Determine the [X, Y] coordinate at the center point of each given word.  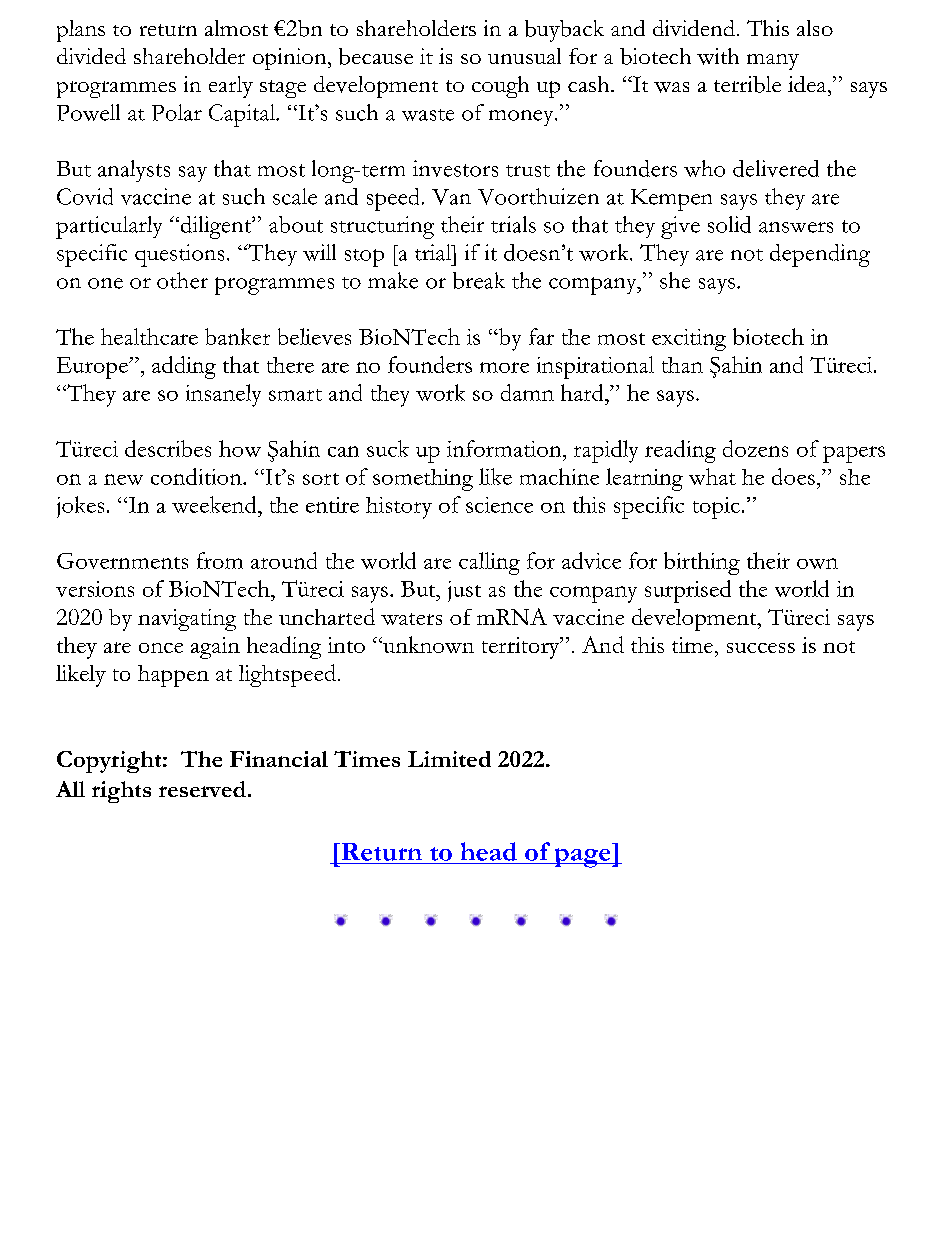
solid [729, 224]
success [761, 648]
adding [184, 367]
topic [716, 508]
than [682, 365]
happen [173, 676]
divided [91, 56]
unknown [427, 644]
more [504, 367]
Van [451, 197]
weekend [215, 504]
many [773, 62]
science [499, 505]
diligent [216, 227]
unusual [524, 56]
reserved [202, 789]
